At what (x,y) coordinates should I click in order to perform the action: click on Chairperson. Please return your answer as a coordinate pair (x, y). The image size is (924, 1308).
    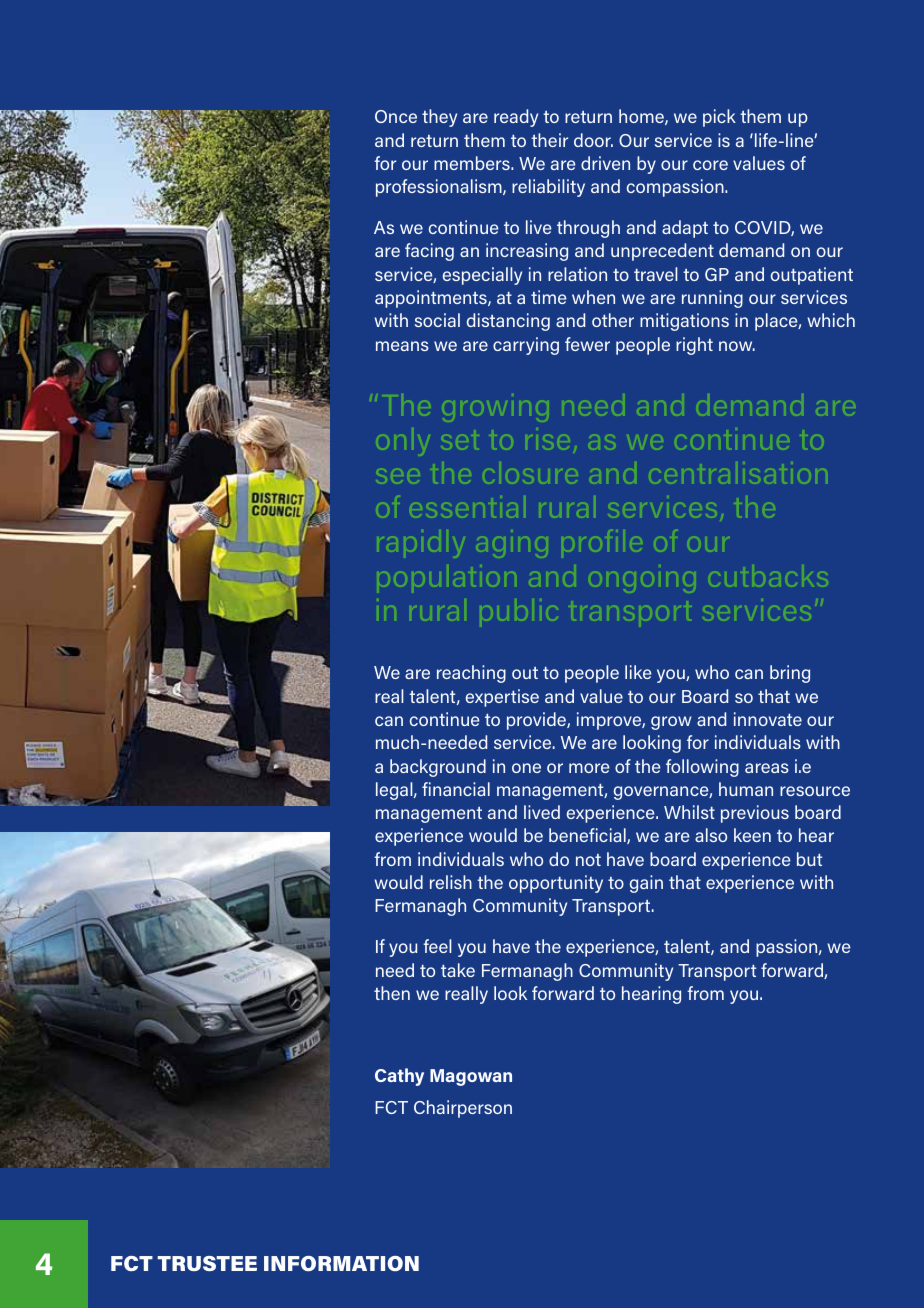
    Looking at the image, I should click on (463, 1109).
